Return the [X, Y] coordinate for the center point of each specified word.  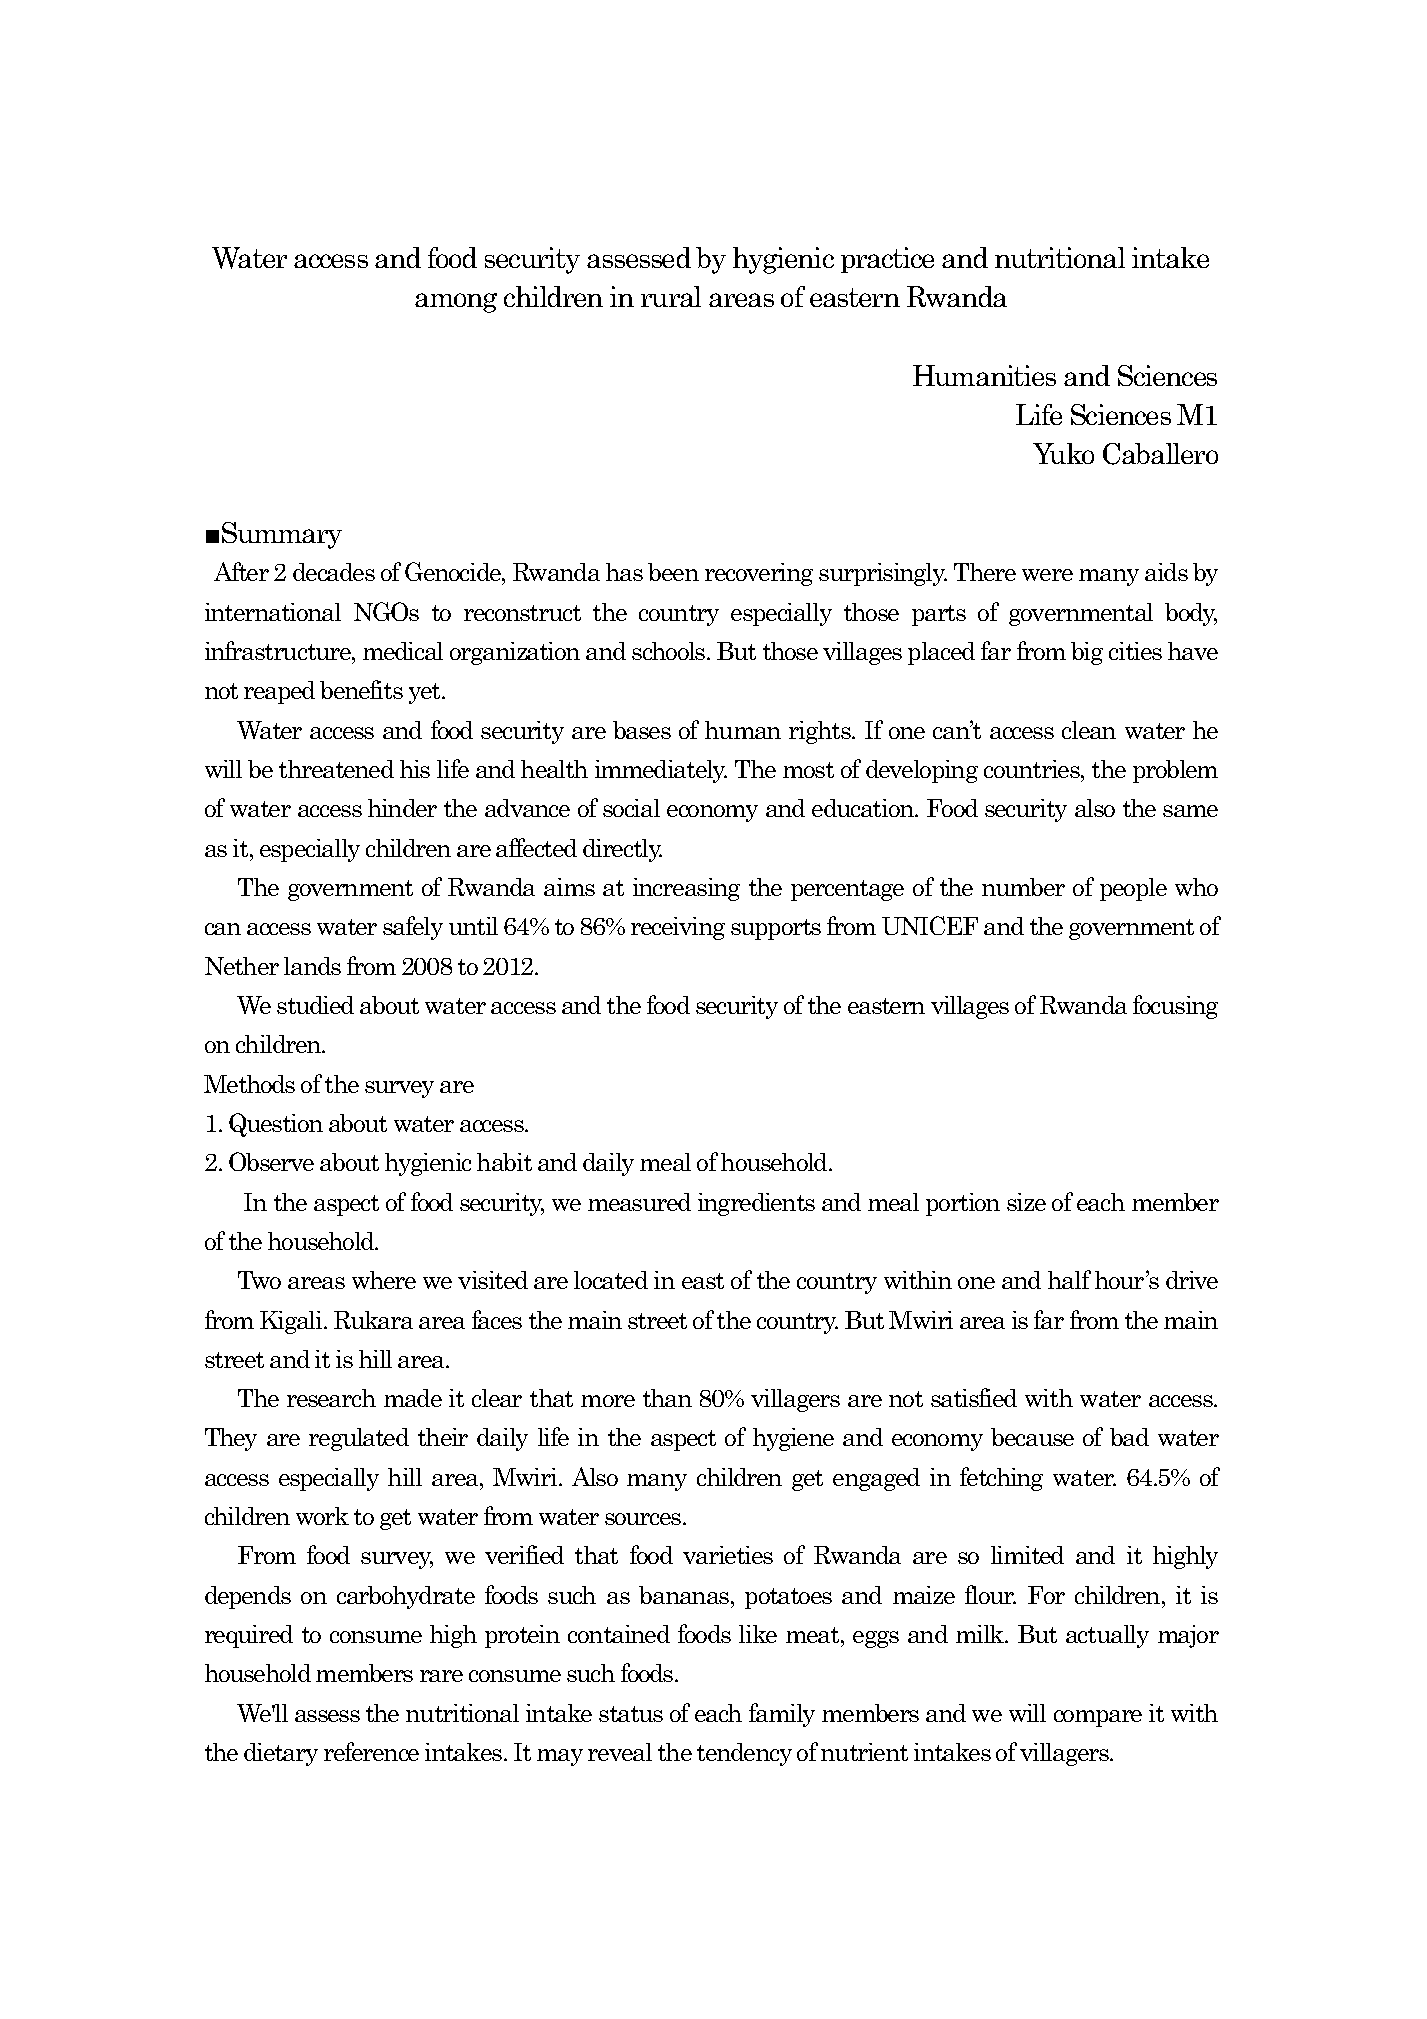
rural [671, 296]
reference [371, 1751]
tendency [744, 1754]
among [456, 303]
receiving [678, 928]
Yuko [1063, 453]
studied [315, 1005]
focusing [1175, 1007]
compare [1098, 1718]
